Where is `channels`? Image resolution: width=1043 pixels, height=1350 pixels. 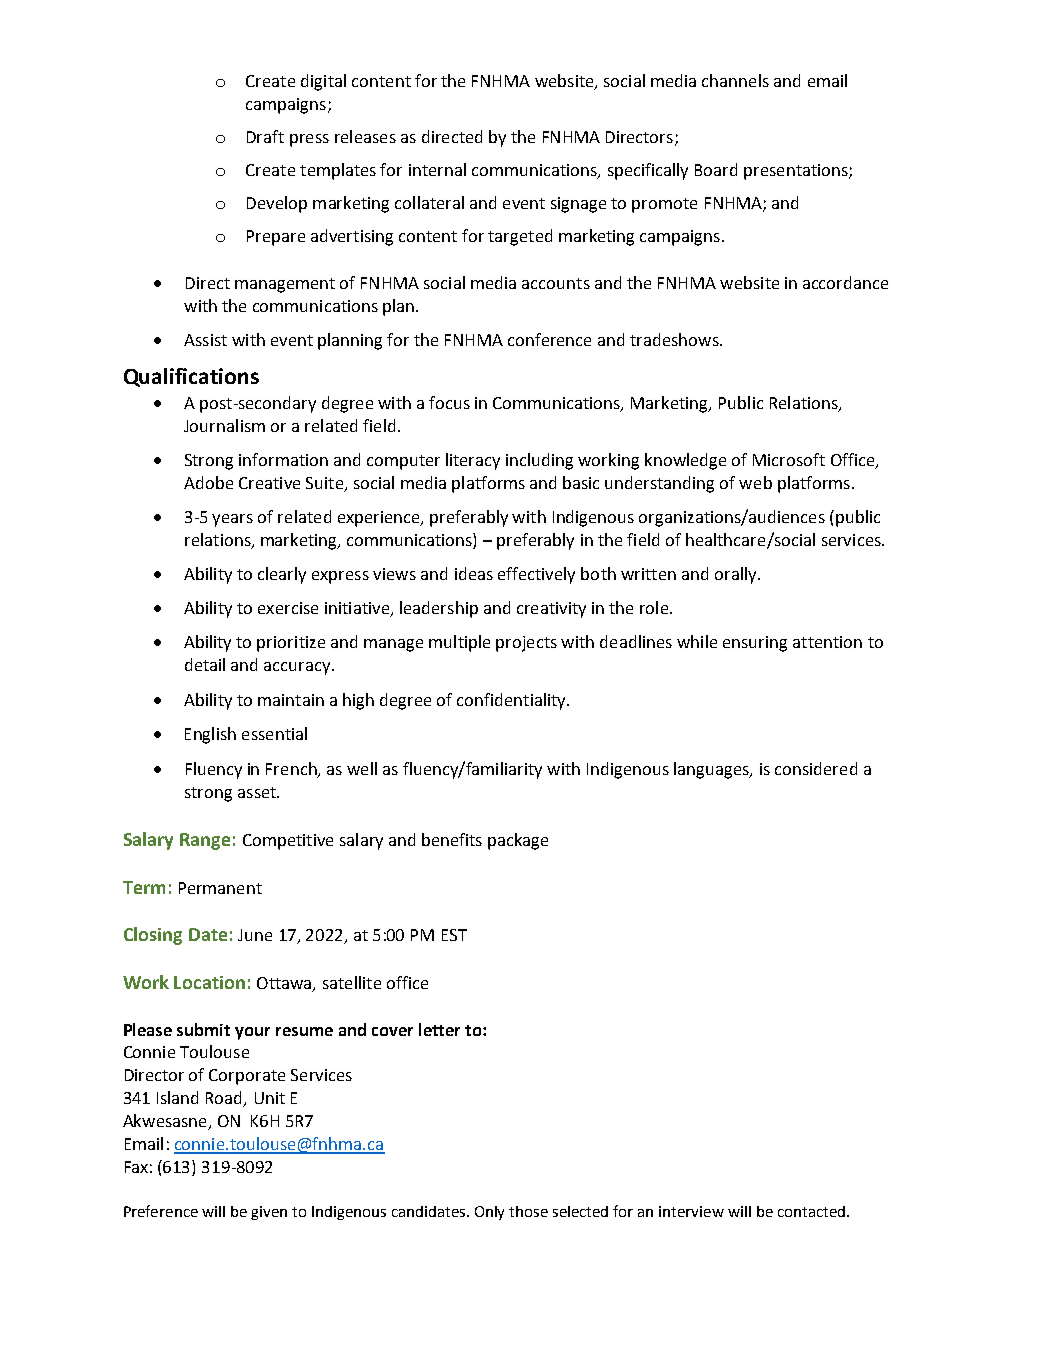 channels is located at coordinates (735, 80).
